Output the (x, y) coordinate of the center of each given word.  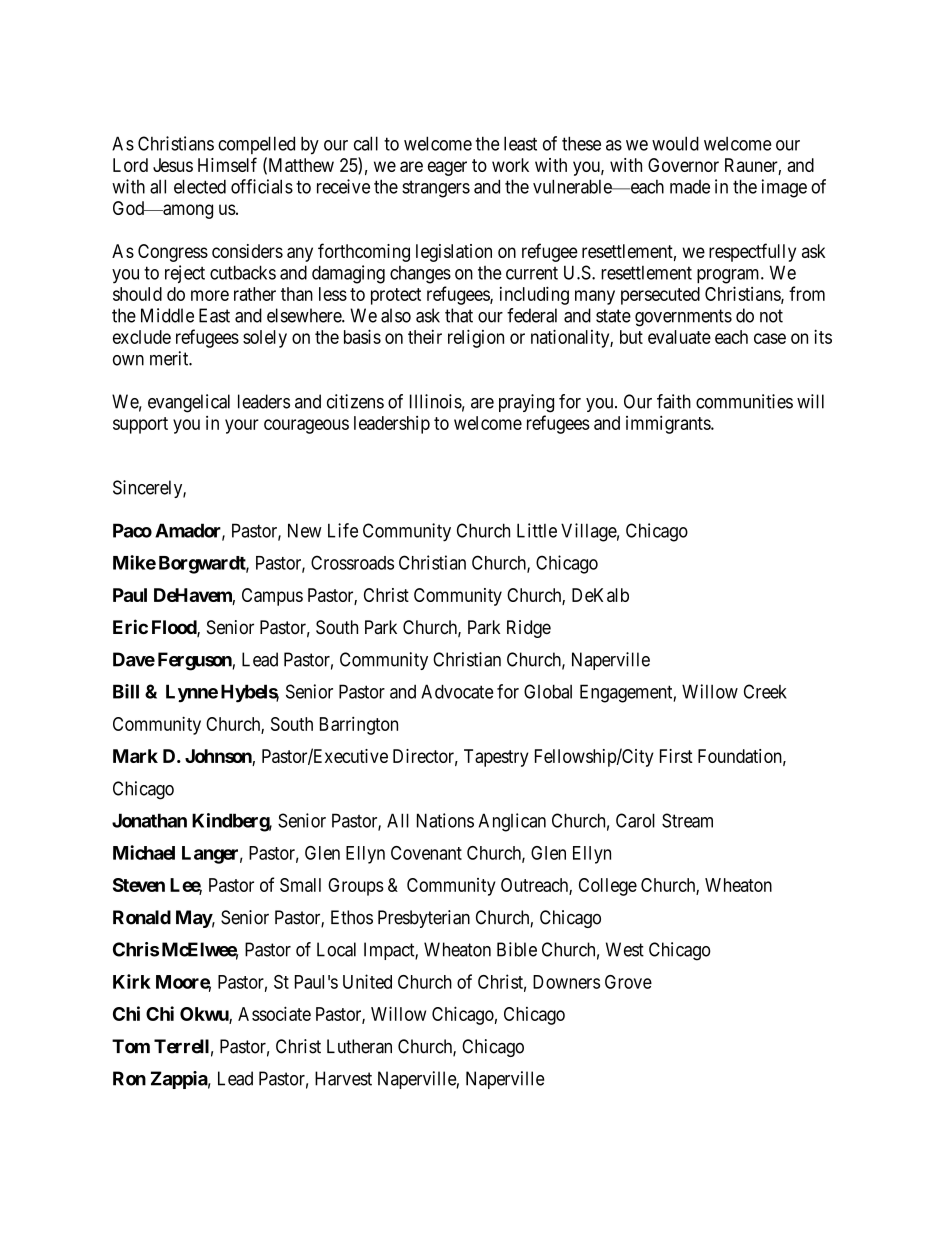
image (784, 188)
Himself (227, 164)
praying (526, 403)
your (242, 426)
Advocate (457, 691)
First (676, 756)
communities (744, 401)
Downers (566, 982)
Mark (135, 756)
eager (447, 168)
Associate (274, 1013)
